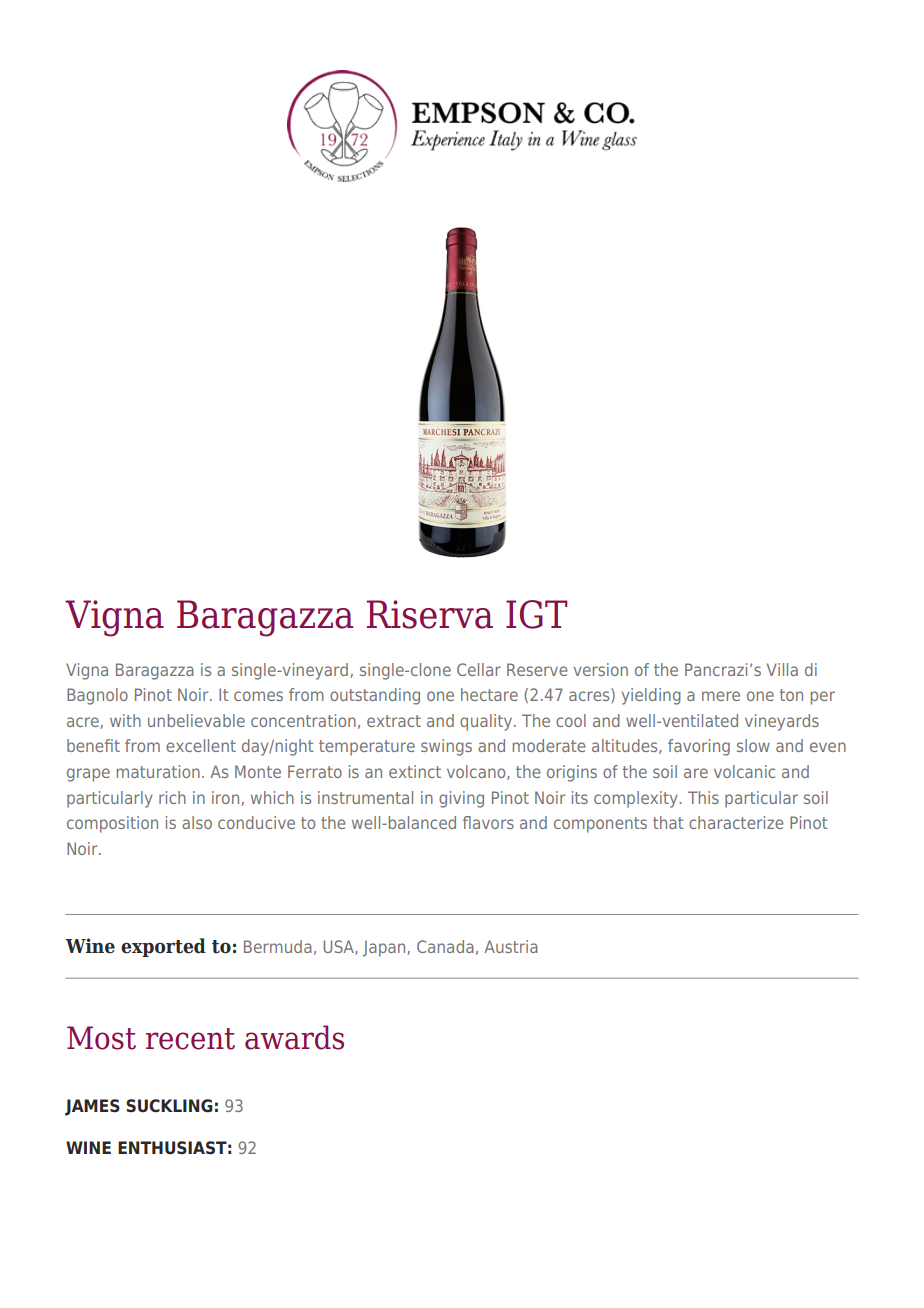 Image resolution: width=924 pixels, height=1308 pixels. What do you see at coordinates (536, 614) in the screenshot?
I see `IGT` at bounding box center [536, 614].
